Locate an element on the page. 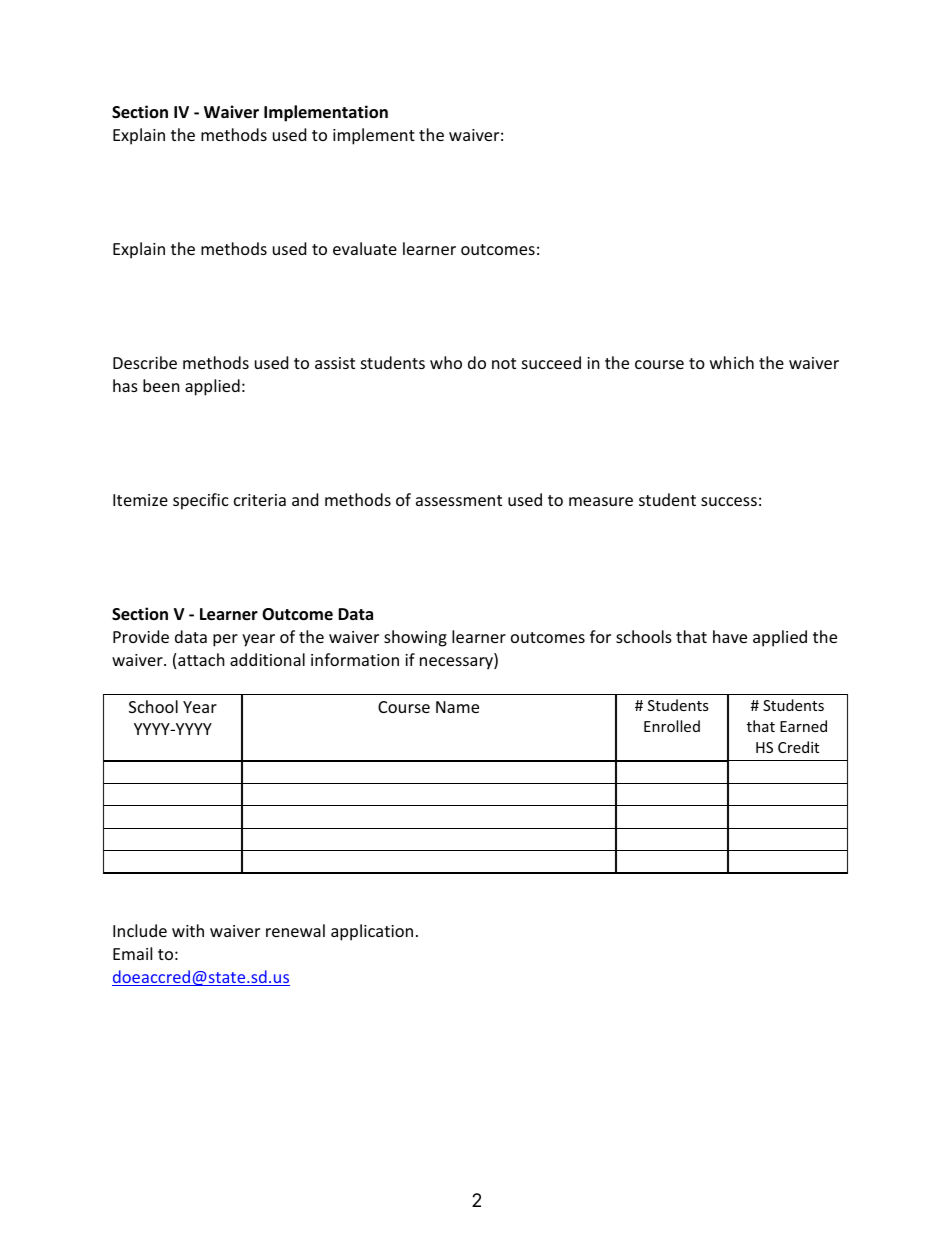  have is located at coordinates (730, 636).
